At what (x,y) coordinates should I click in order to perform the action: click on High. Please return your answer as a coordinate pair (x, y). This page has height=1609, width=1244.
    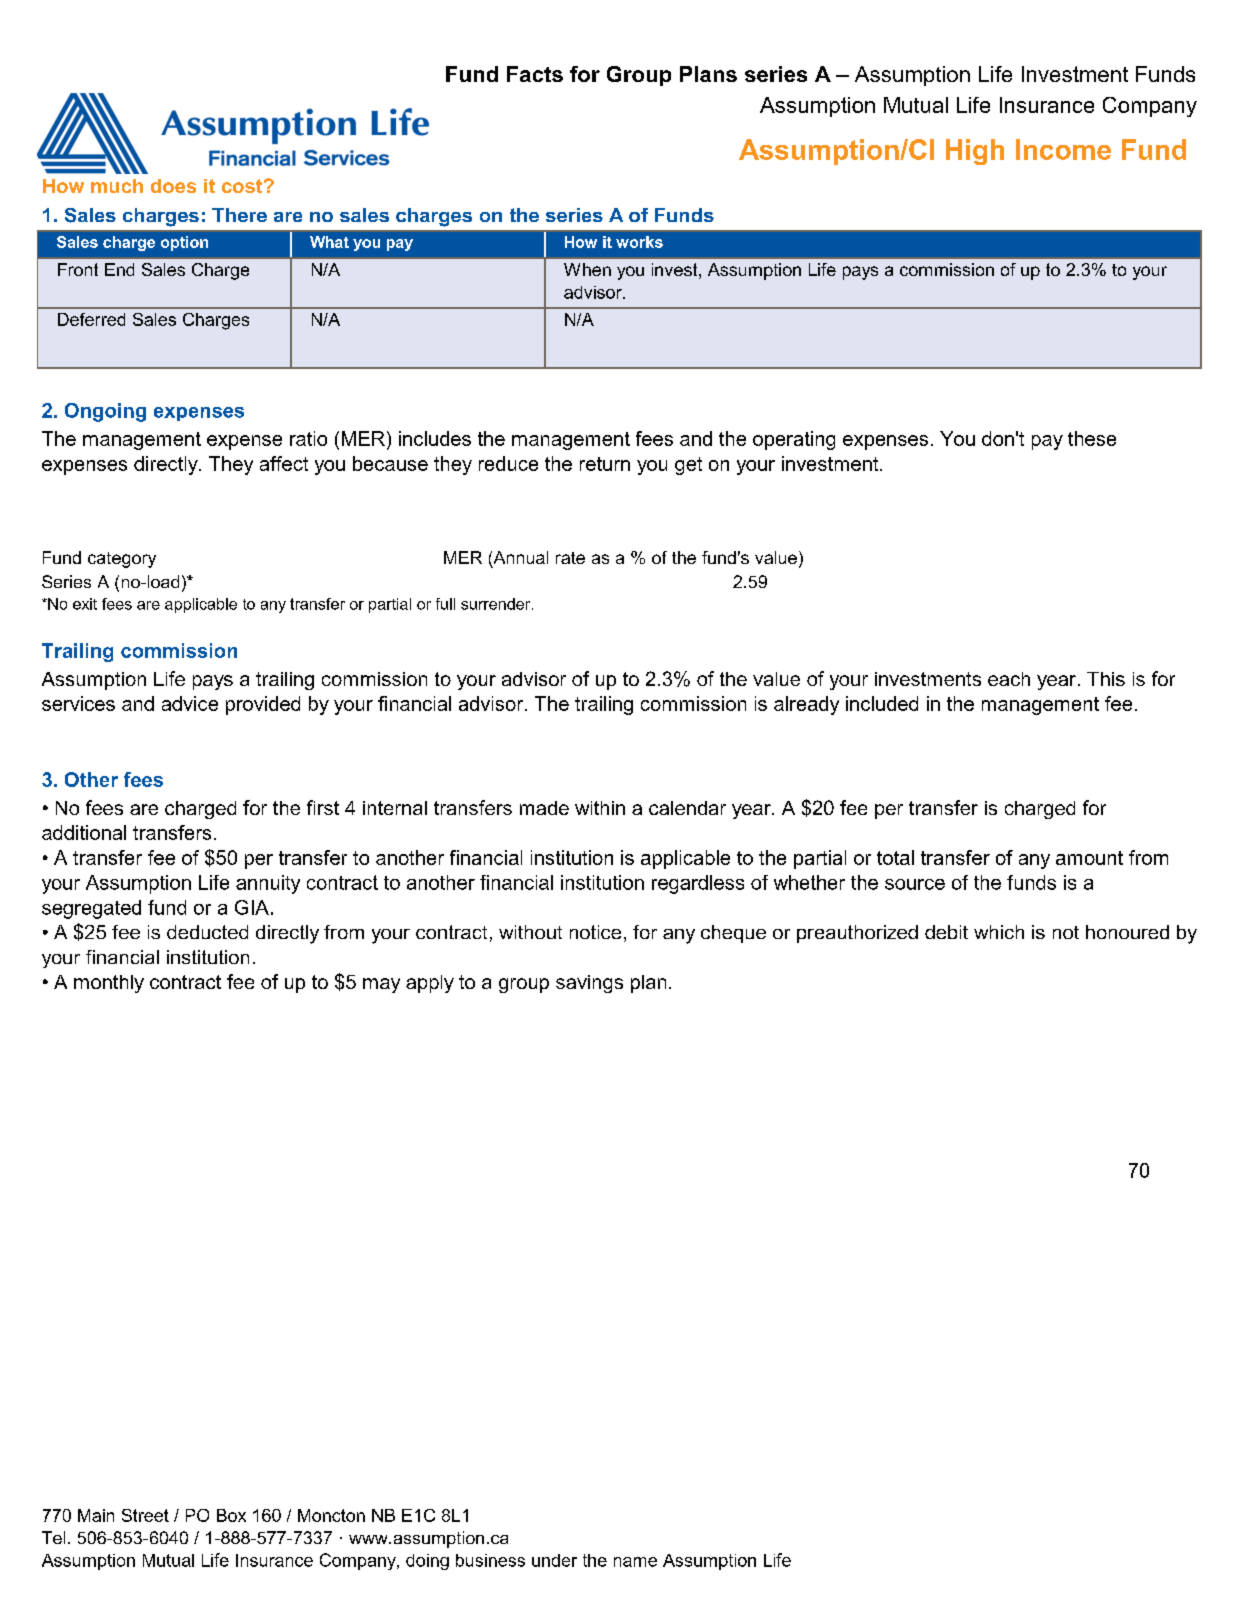
    Looking at the image, I should click on (975, 152).
